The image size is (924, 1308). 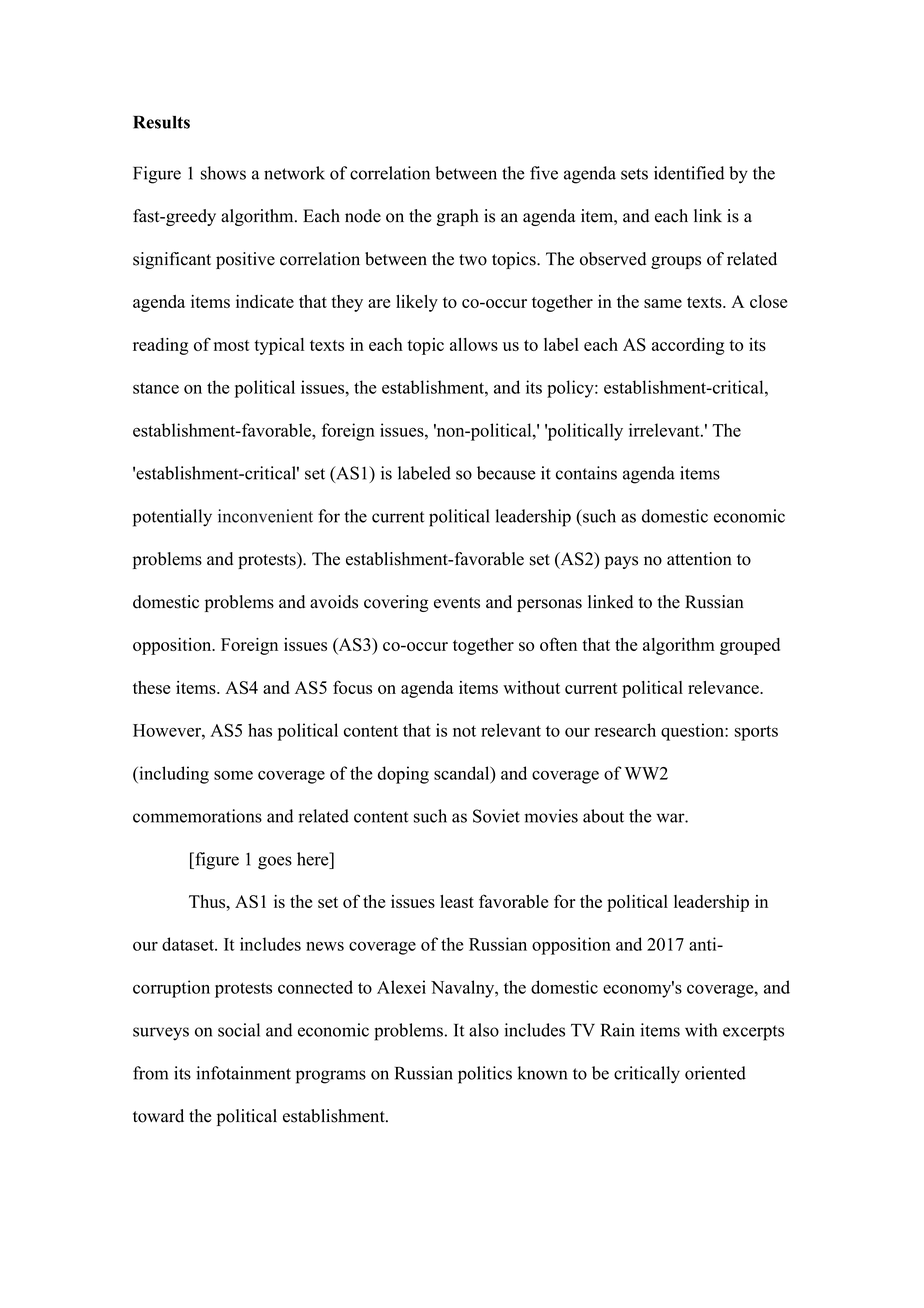 What do you see at coordinates (485, 1075) in the screenshot?
I see `politics` at bounding box center [485, 1075].
